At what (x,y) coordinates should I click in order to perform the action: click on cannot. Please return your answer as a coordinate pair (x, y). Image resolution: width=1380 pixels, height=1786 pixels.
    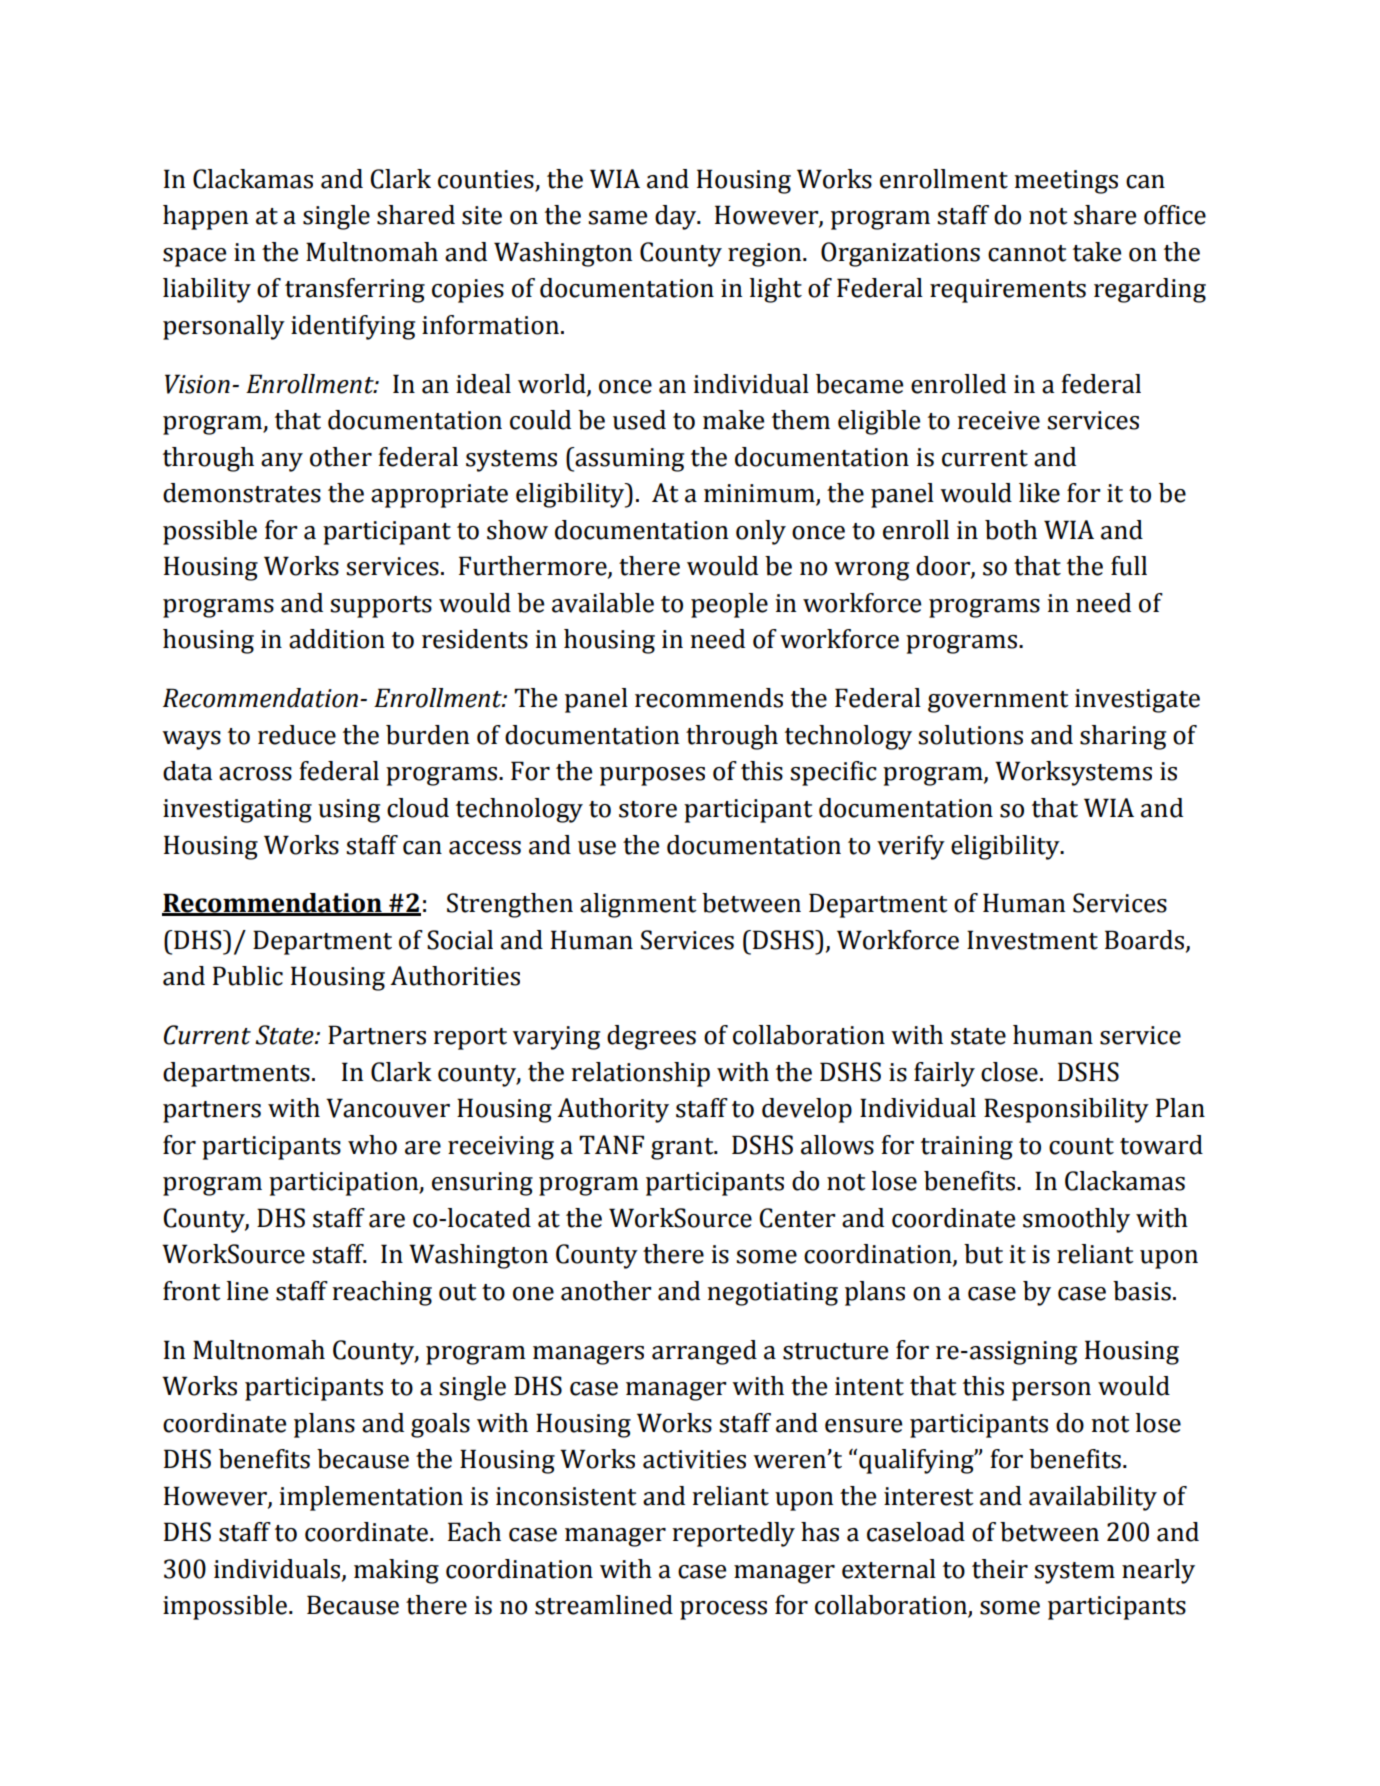
    Looking at the image, I should click on (1027, 253).
